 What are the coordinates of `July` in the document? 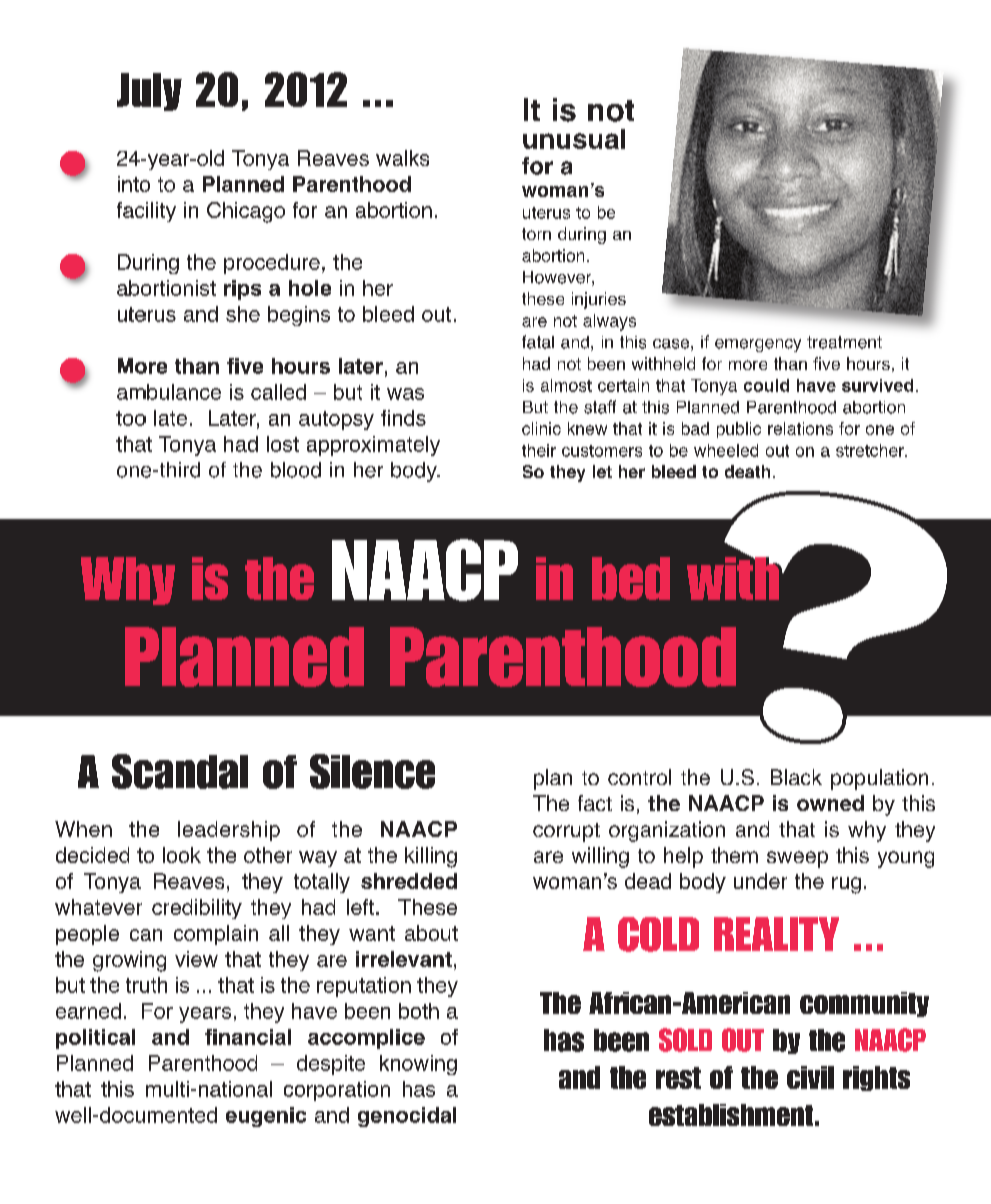 It's located at (149, 92).
